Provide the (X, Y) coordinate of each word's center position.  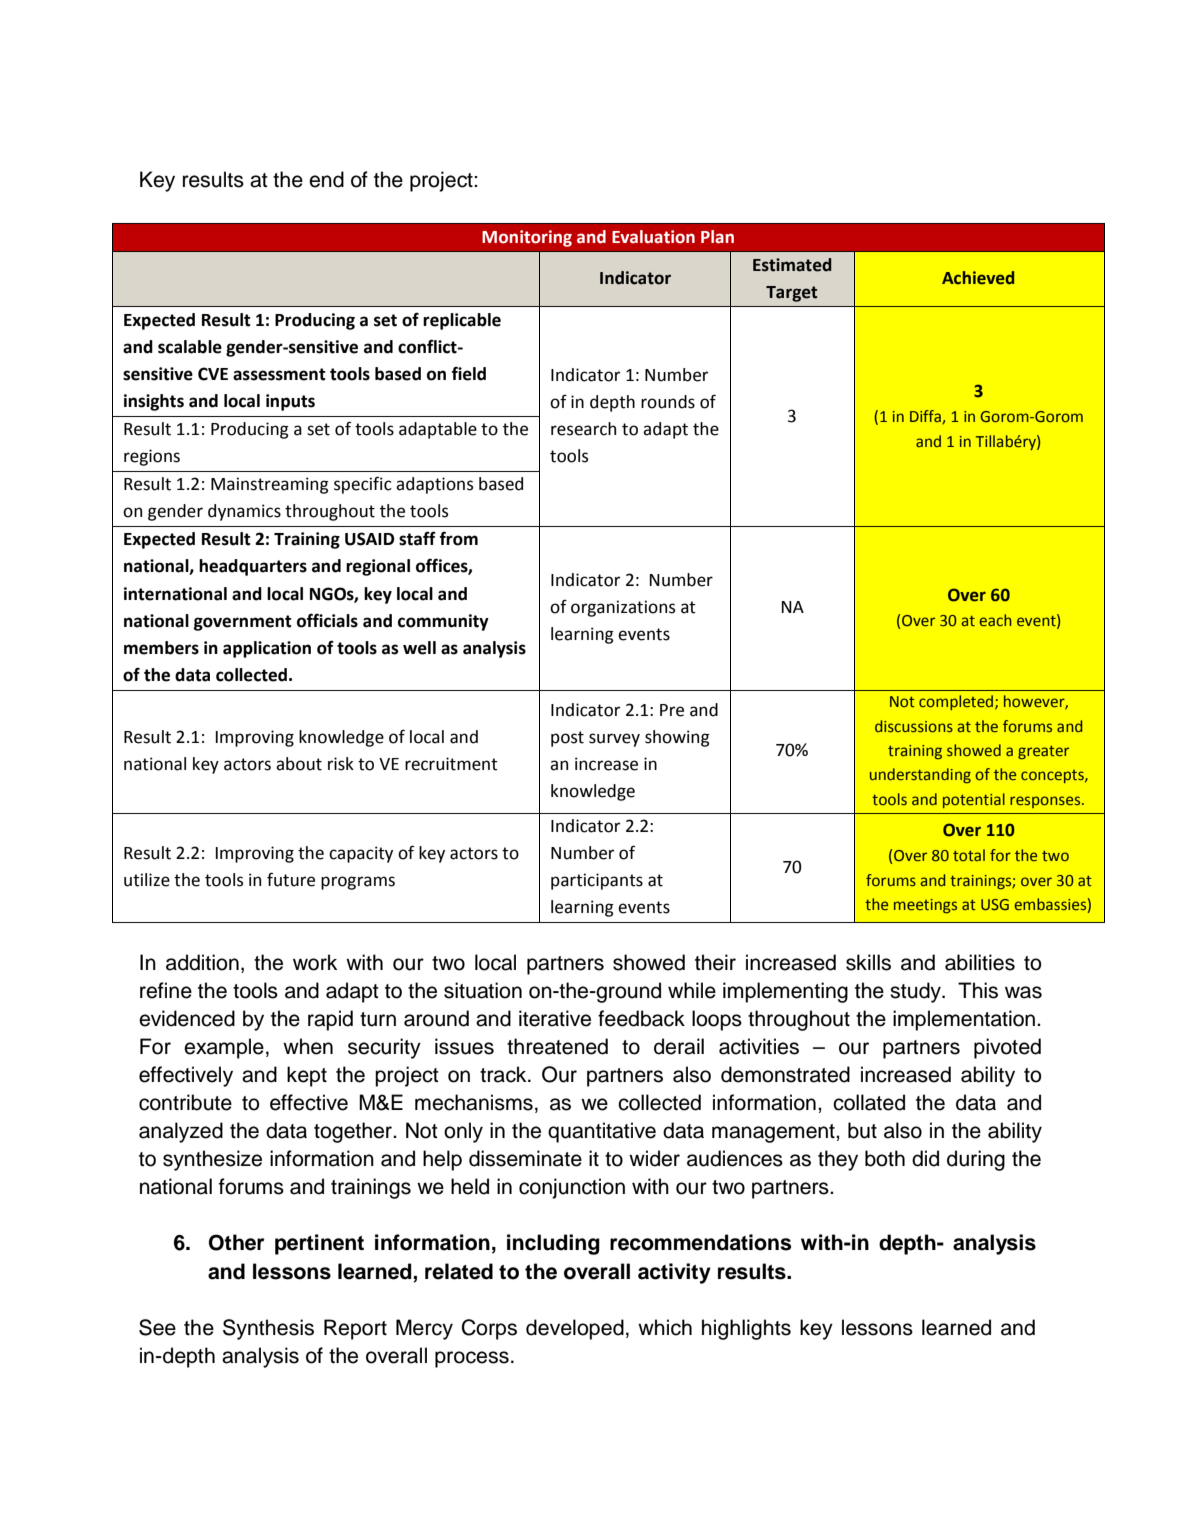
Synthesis (268, 1329)
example (224, 1048)
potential (974, 800)
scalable (190, 347)
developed (575, 1329)
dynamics (244, 512)
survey (614, 740)
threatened (557, 1046)
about (299, 764)
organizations (623, 608)
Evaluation (653, 237)
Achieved (978, 278)
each (996, 620)
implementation (965, 1020)
